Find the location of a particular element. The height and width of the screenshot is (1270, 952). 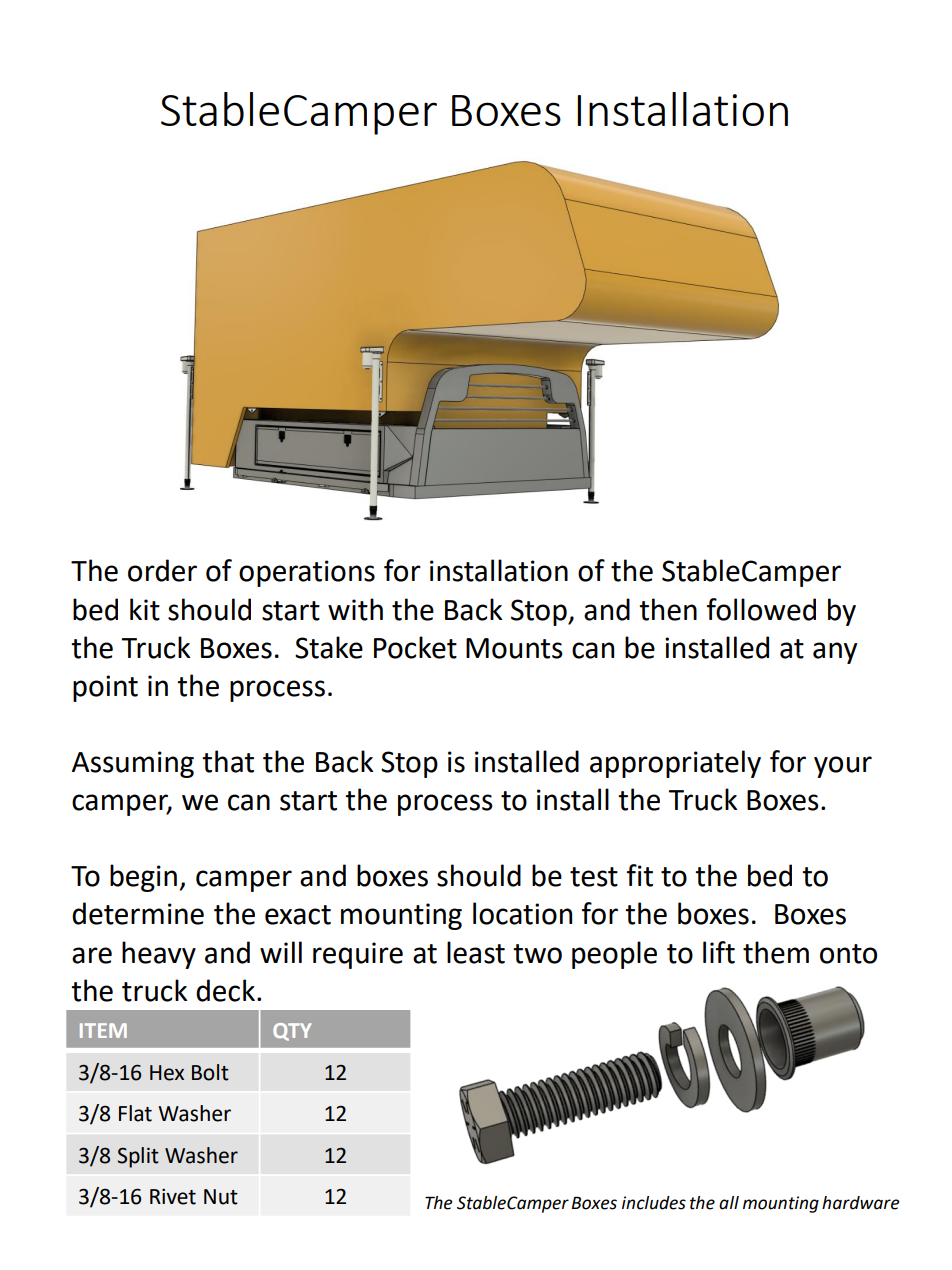

hardware is located at coordinates (861, 1203).
